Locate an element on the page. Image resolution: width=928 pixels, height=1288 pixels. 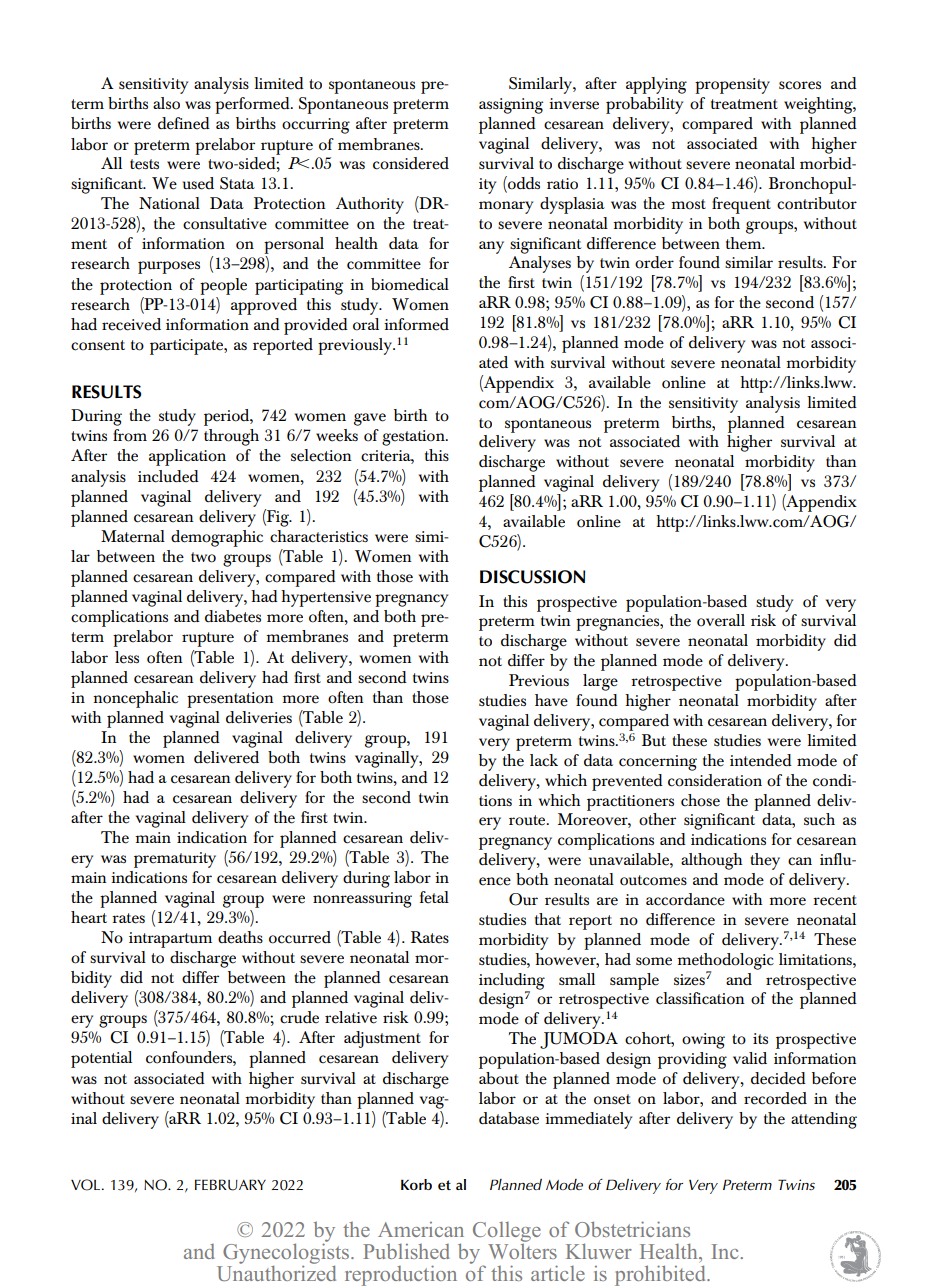
have is located at coordinates (551, 700).
